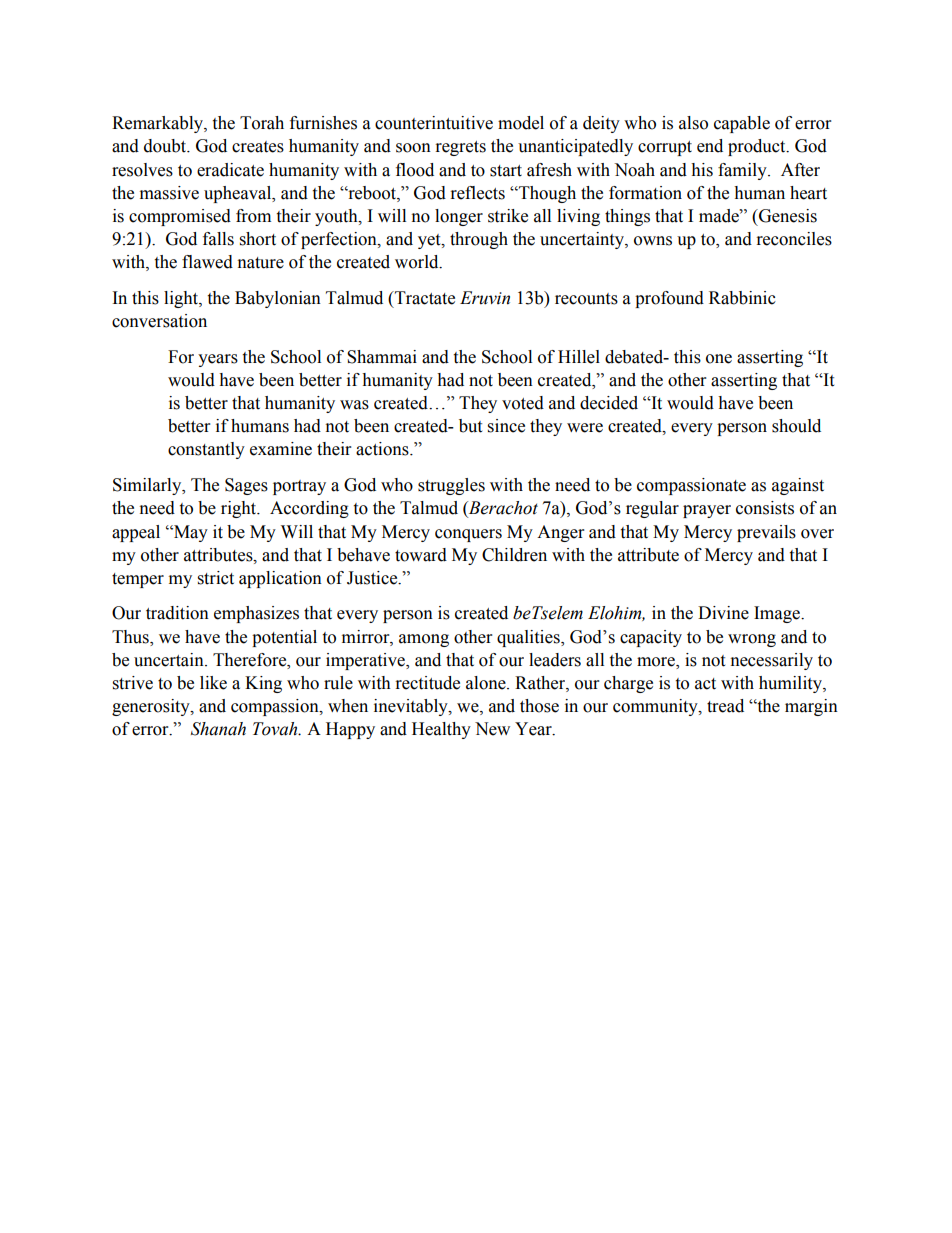 This image has width=952, height=1233. Describe the element at coordinates (461, 148) in the image. I see `regrets` at that location.
